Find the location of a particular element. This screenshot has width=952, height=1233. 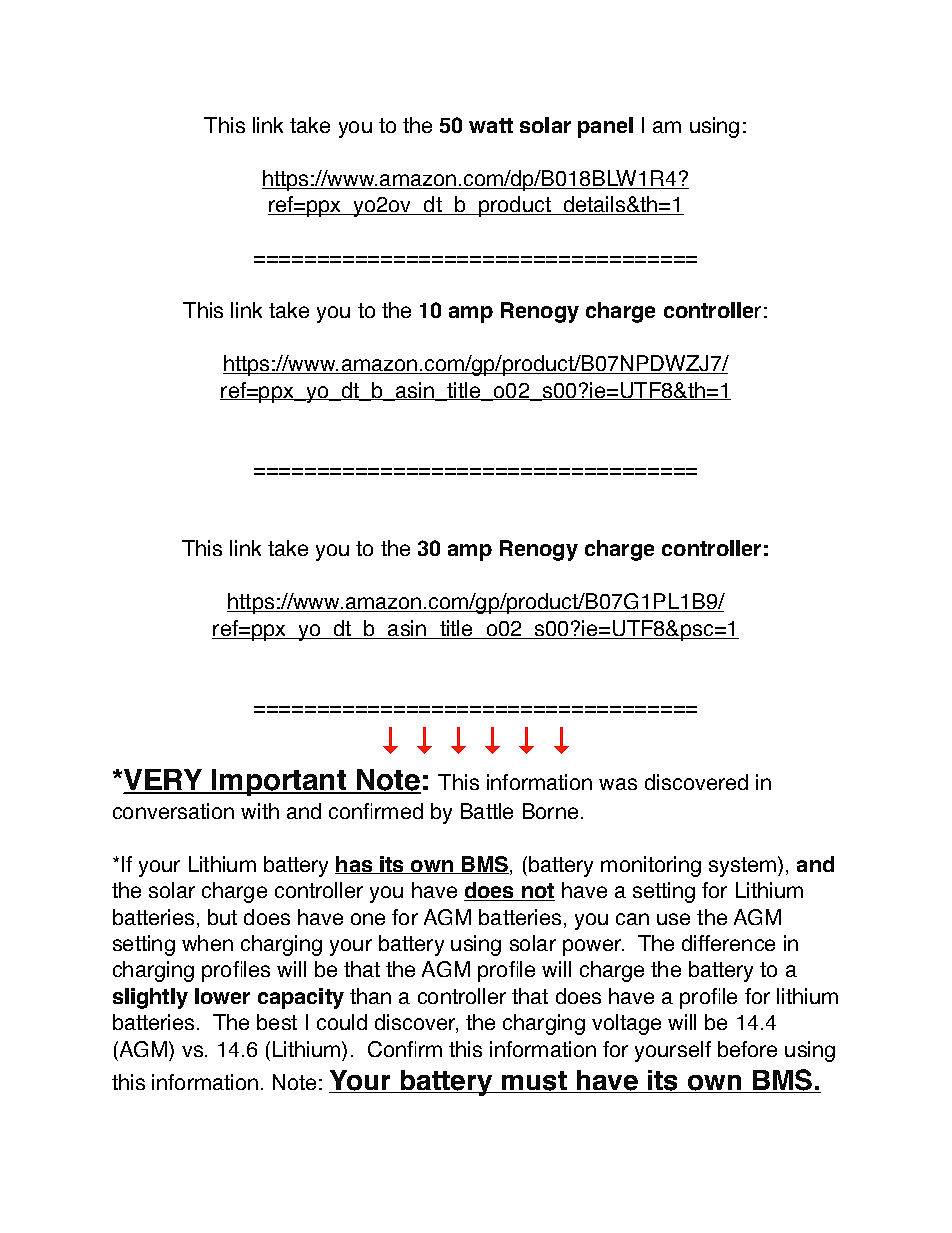

Important is located at coordinates (279, 782).
